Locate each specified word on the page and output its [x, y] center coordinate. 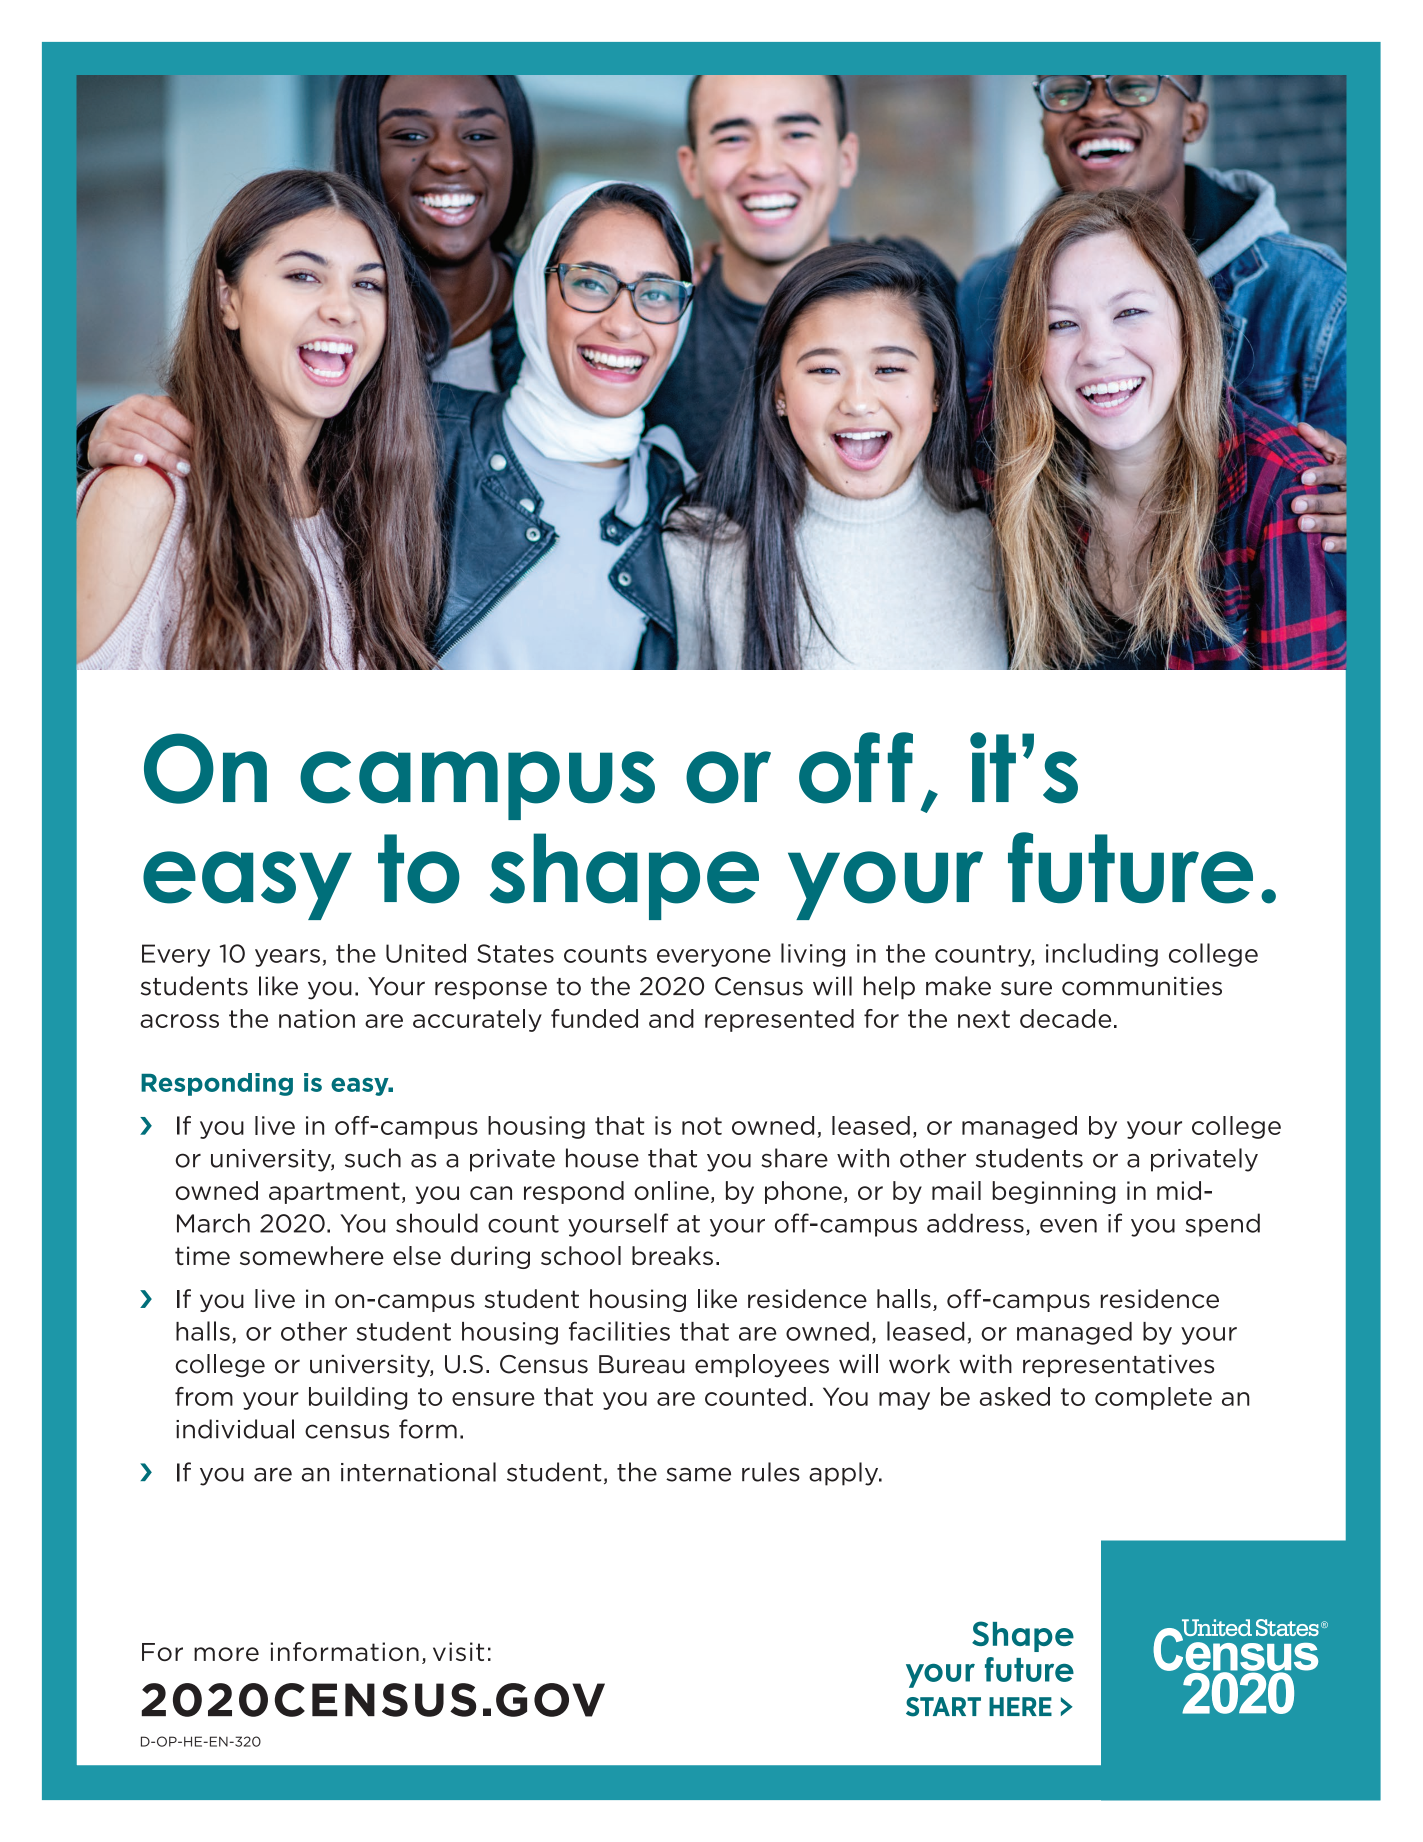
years [287, 958]
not [702, 1126]
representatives [1118, 1365]
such [373, 1158]
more [226, 1654]
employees [762, 1366]
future [1130, 868]
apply [845, 1474]
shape [624, 876]
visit [458, 1651]
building [358, 1398]
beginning [1053, 1192]
